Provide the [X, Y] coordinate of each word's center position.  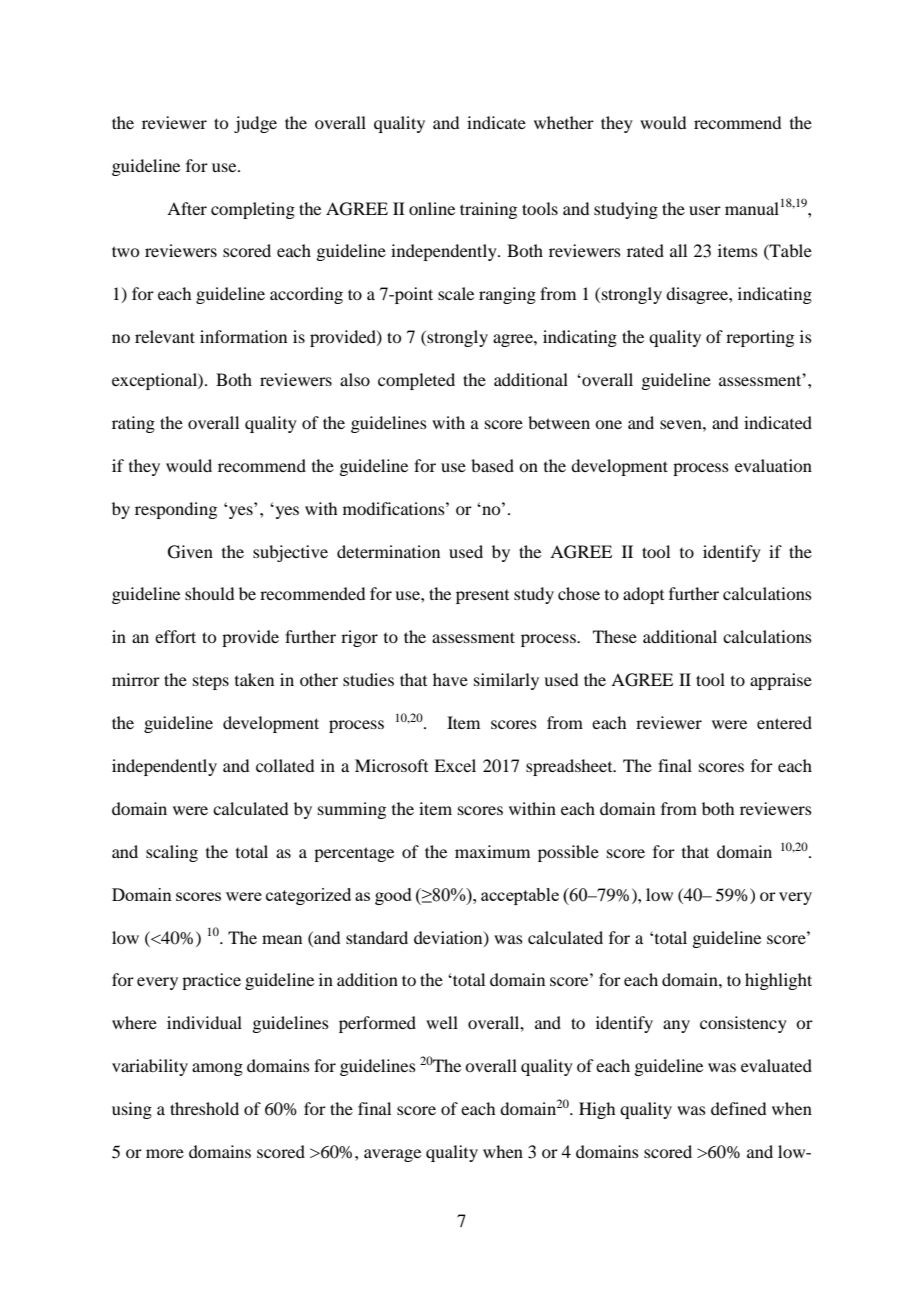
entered [784, 722]
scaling [172, 853]
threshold [204, 1108]
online [432, 208]
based [492, 465]
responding [176, 510]
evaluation [773, 465]
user [705, 210]
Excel [455, 765]
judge [255, 124]
